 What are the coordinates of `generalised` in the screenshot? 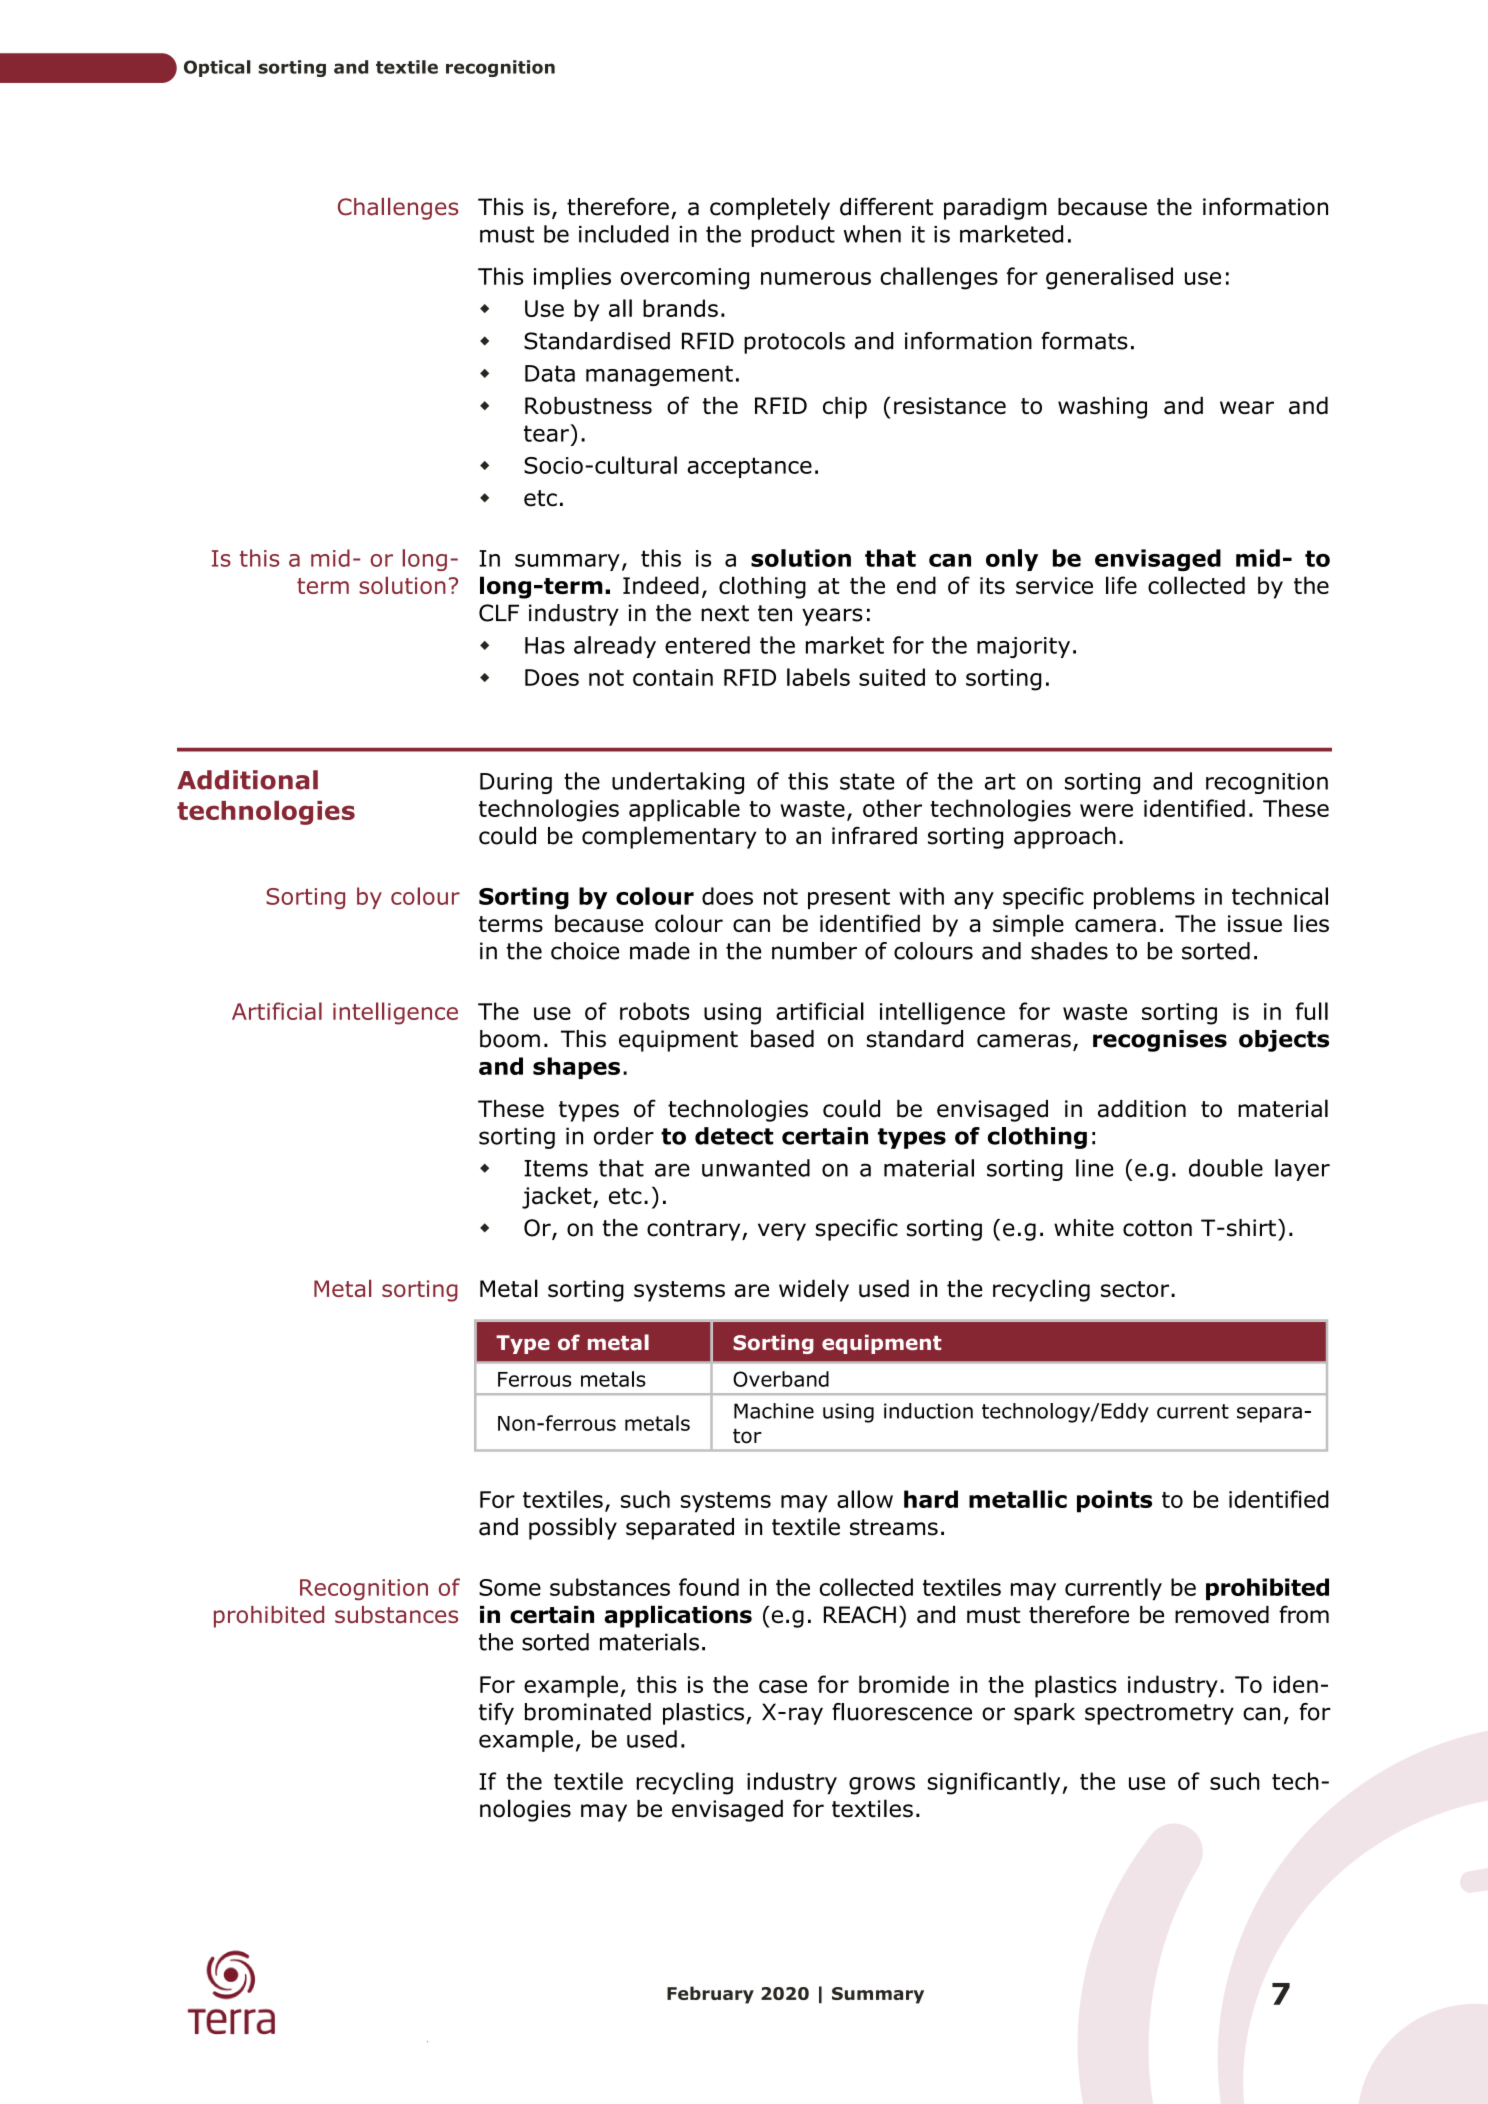 It's located at (1109, 278).
